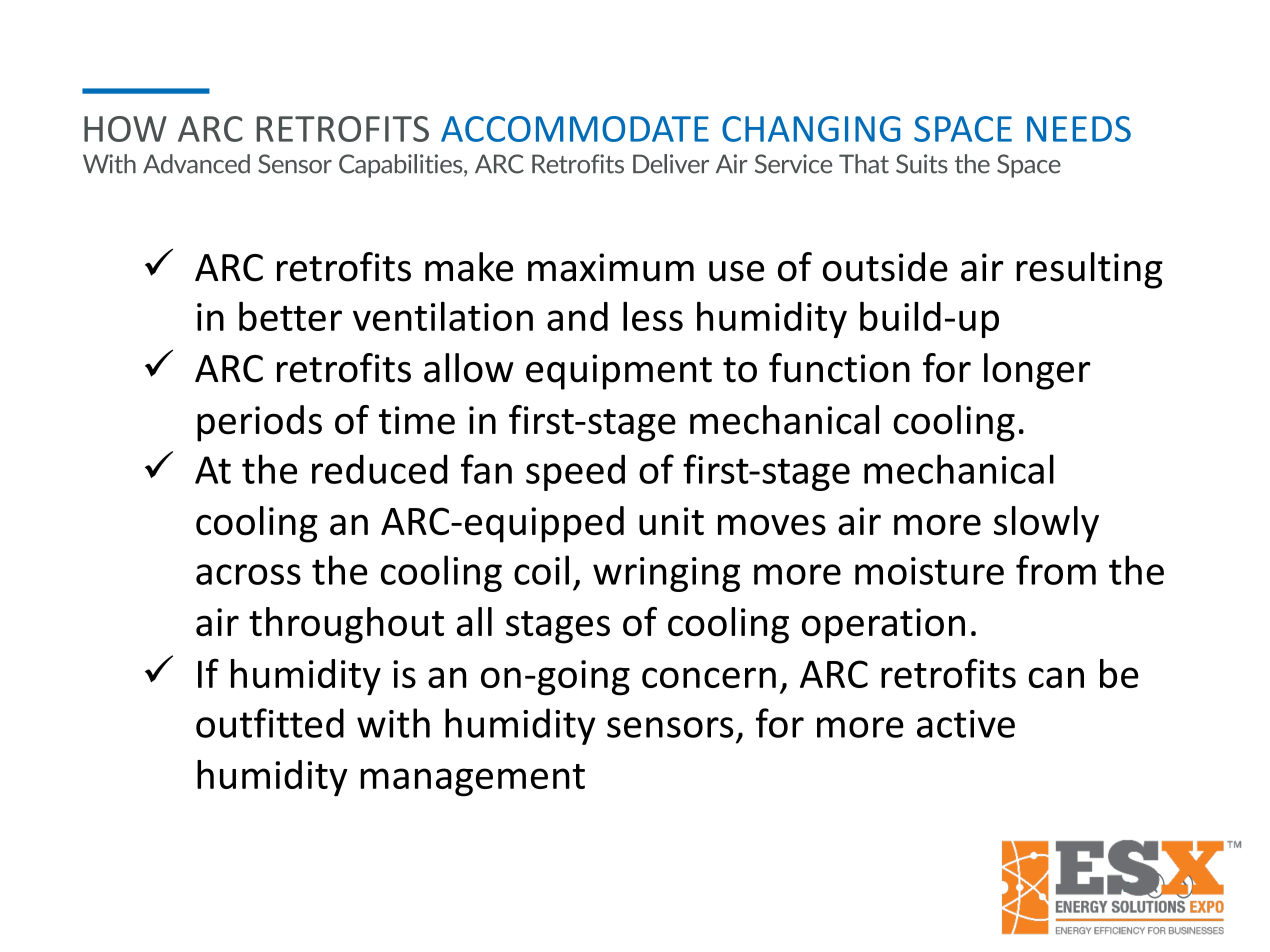 This image has height=952, width=1270. Describe the element at coordinates (577, 316) in the image. I see `and` at that location.
